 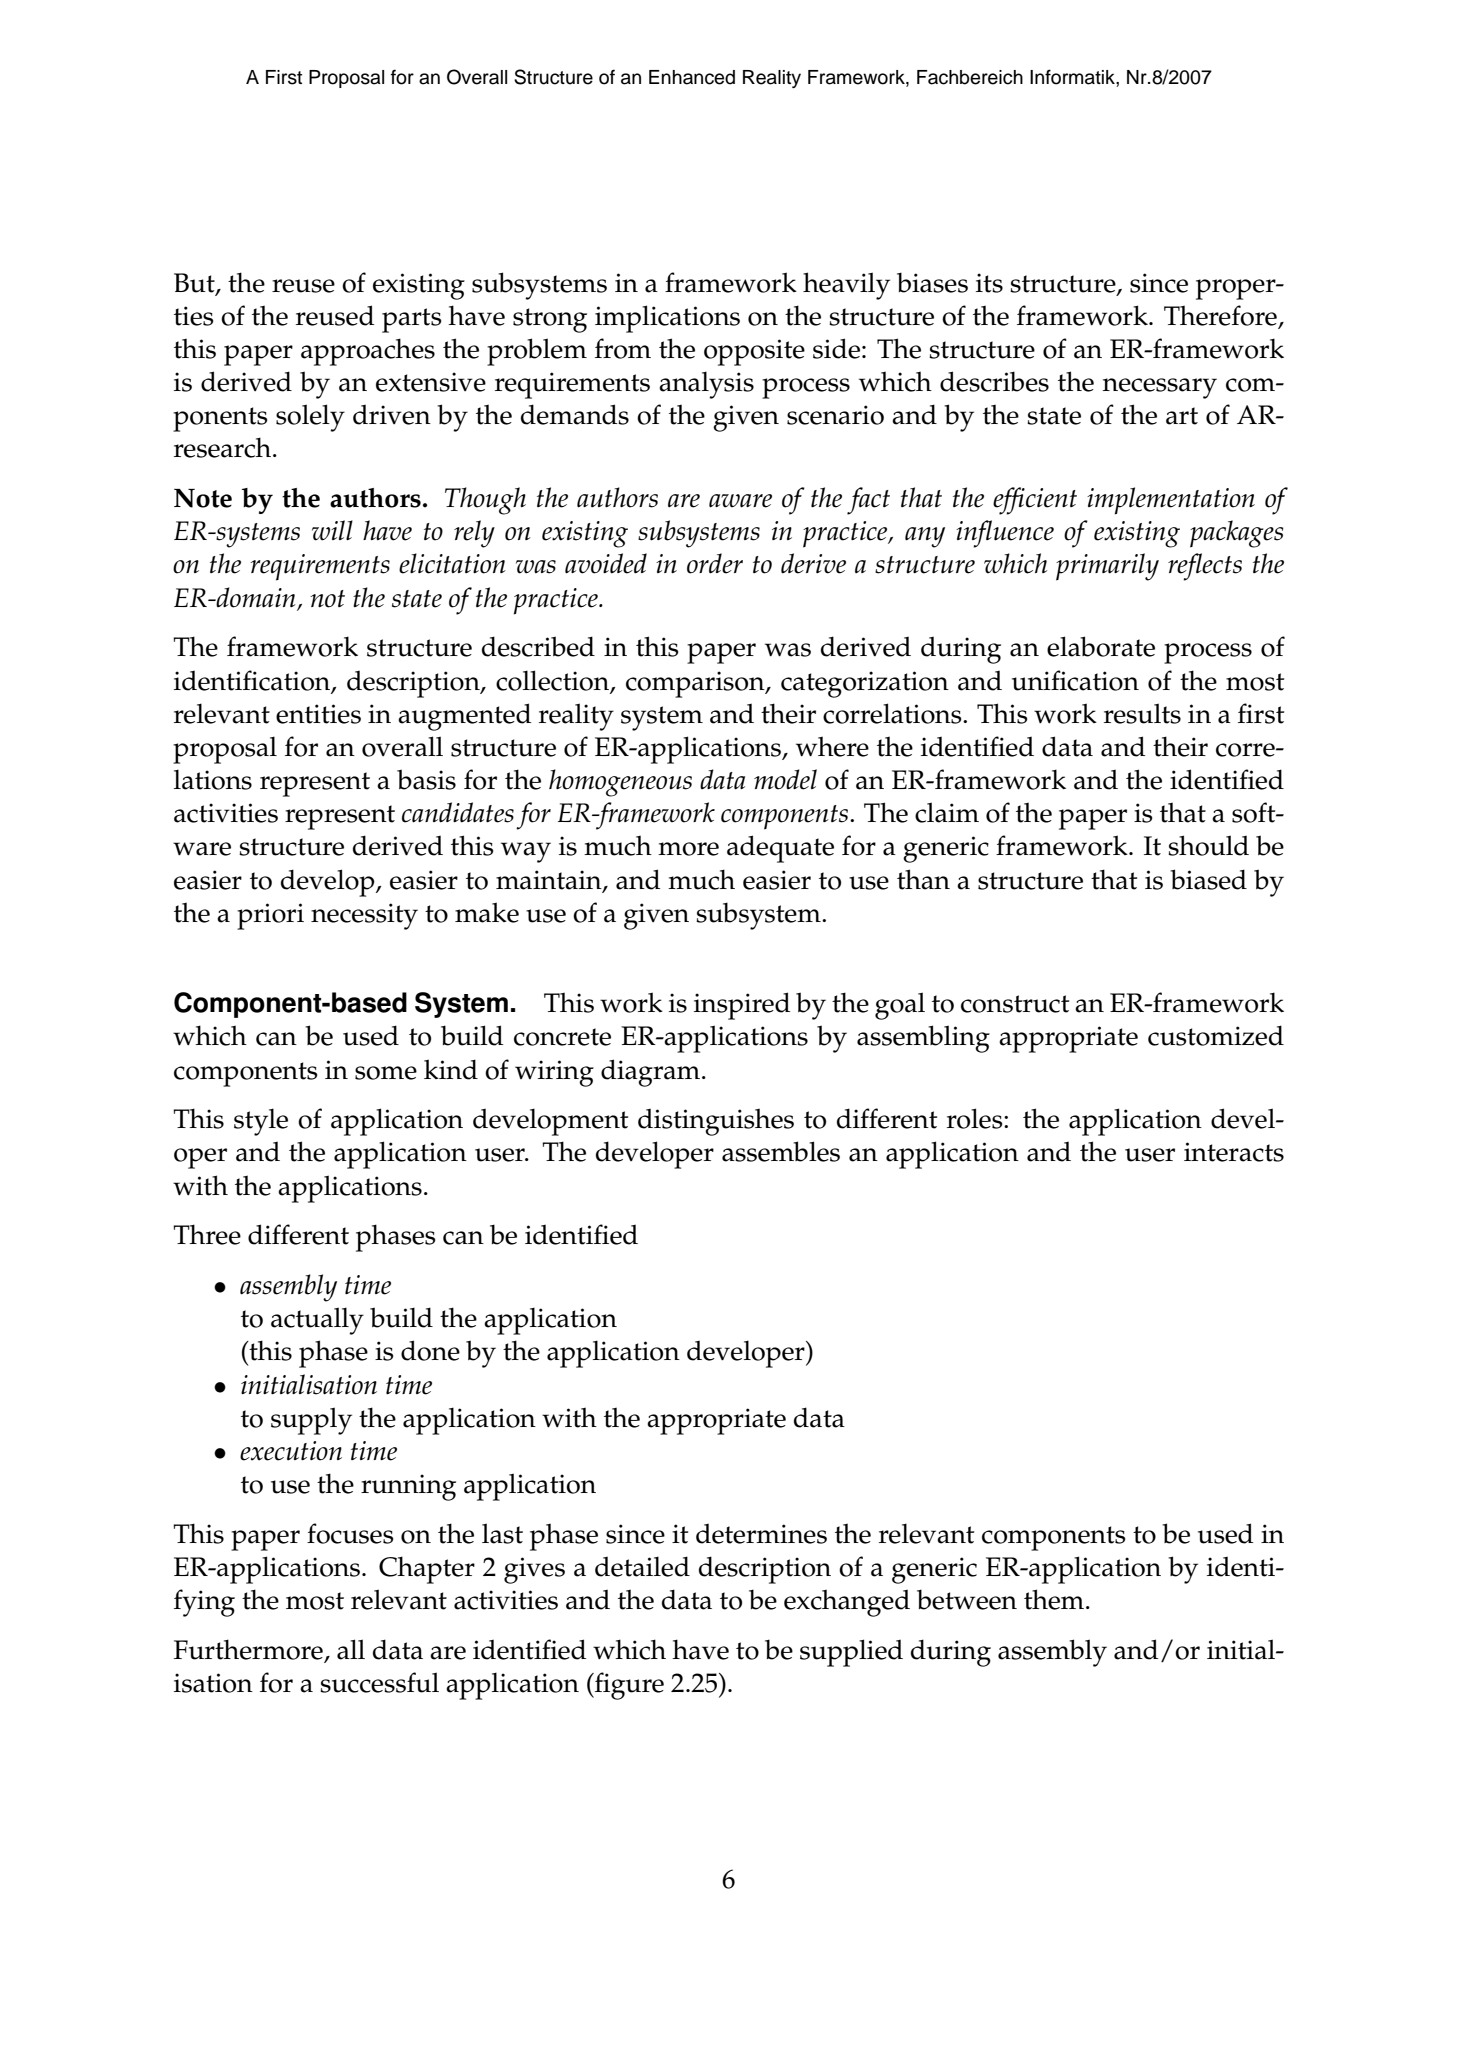 I want to click on necessity, so click(x=364, y=916).
